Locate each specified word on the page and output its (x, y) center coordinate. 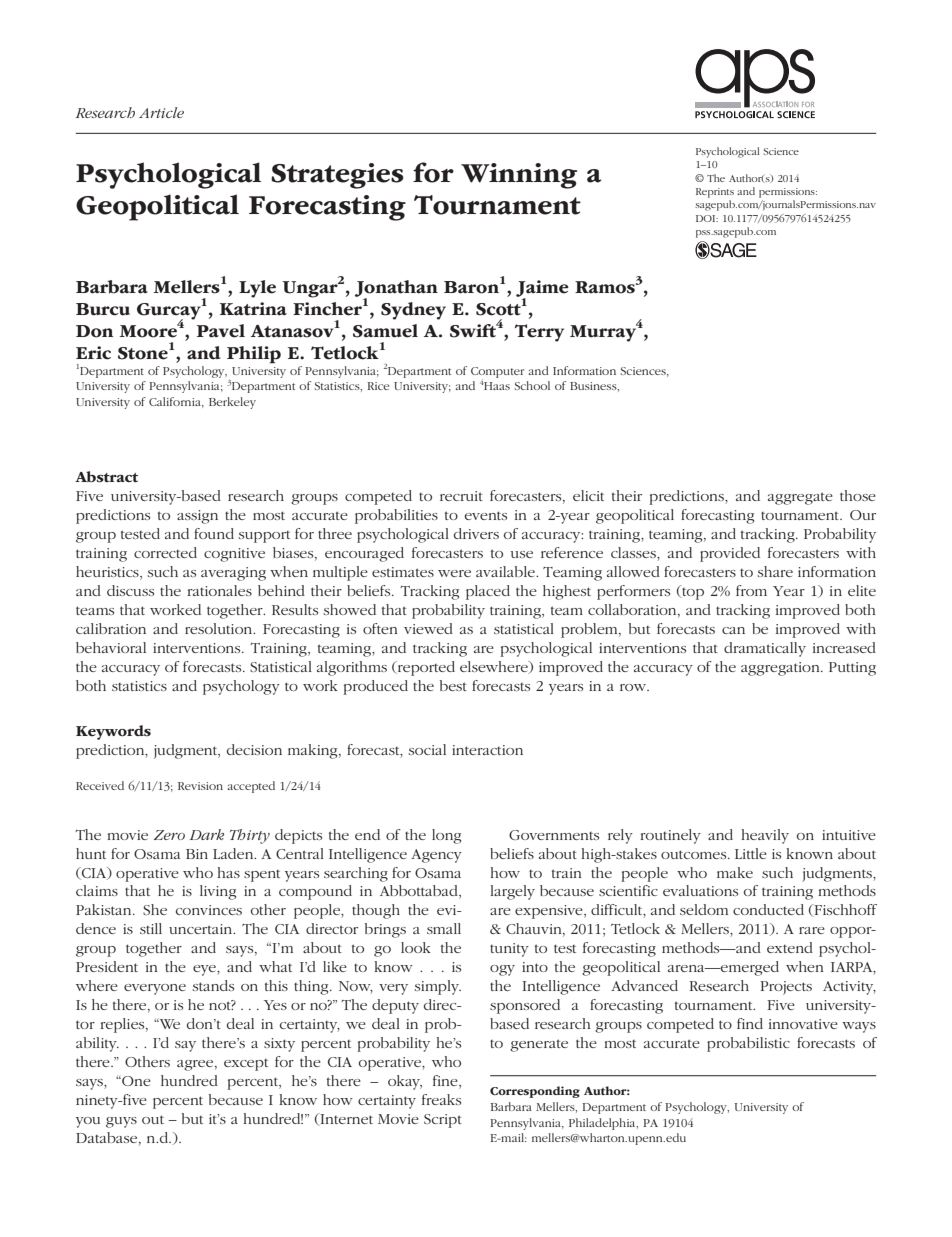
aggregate (800, 498)
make (735, 872)
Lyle (257, 289)
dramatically (765, 649)
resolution (220, 628)
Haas (497, 386)
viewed (428, 628)
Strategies (337, 176)
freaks (441, 1099)
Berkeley (232, 403)
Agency (436, 856)
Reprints (715, 193)
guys (121, 1122)
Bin (197, 854)
